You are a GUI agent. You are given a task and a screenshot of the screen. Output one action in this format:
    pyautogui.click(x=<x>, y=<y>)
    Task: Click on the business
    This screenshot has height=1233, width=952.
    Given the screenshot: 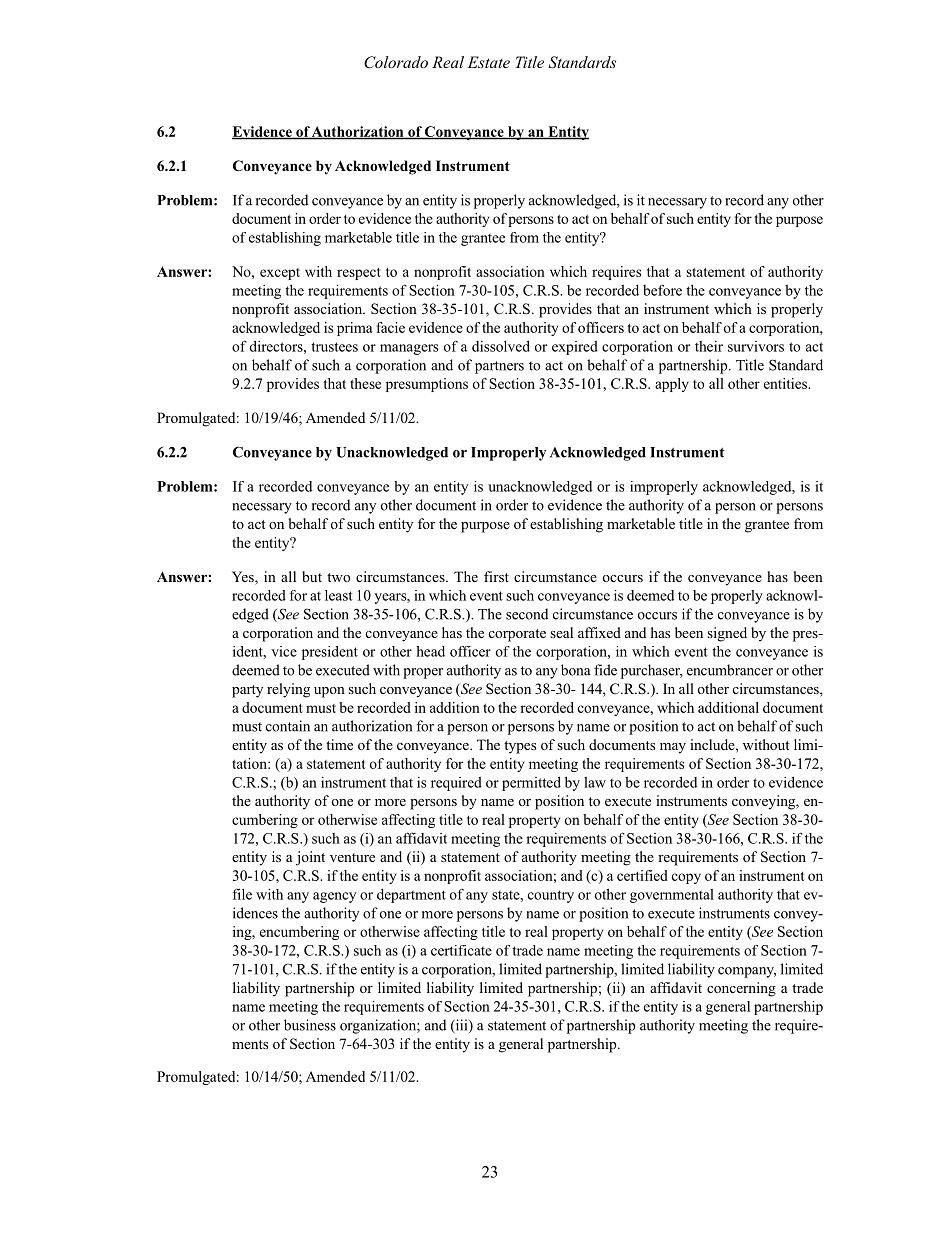 What is the action you would take?
    pyautogui.click(x=310, y=1025)
